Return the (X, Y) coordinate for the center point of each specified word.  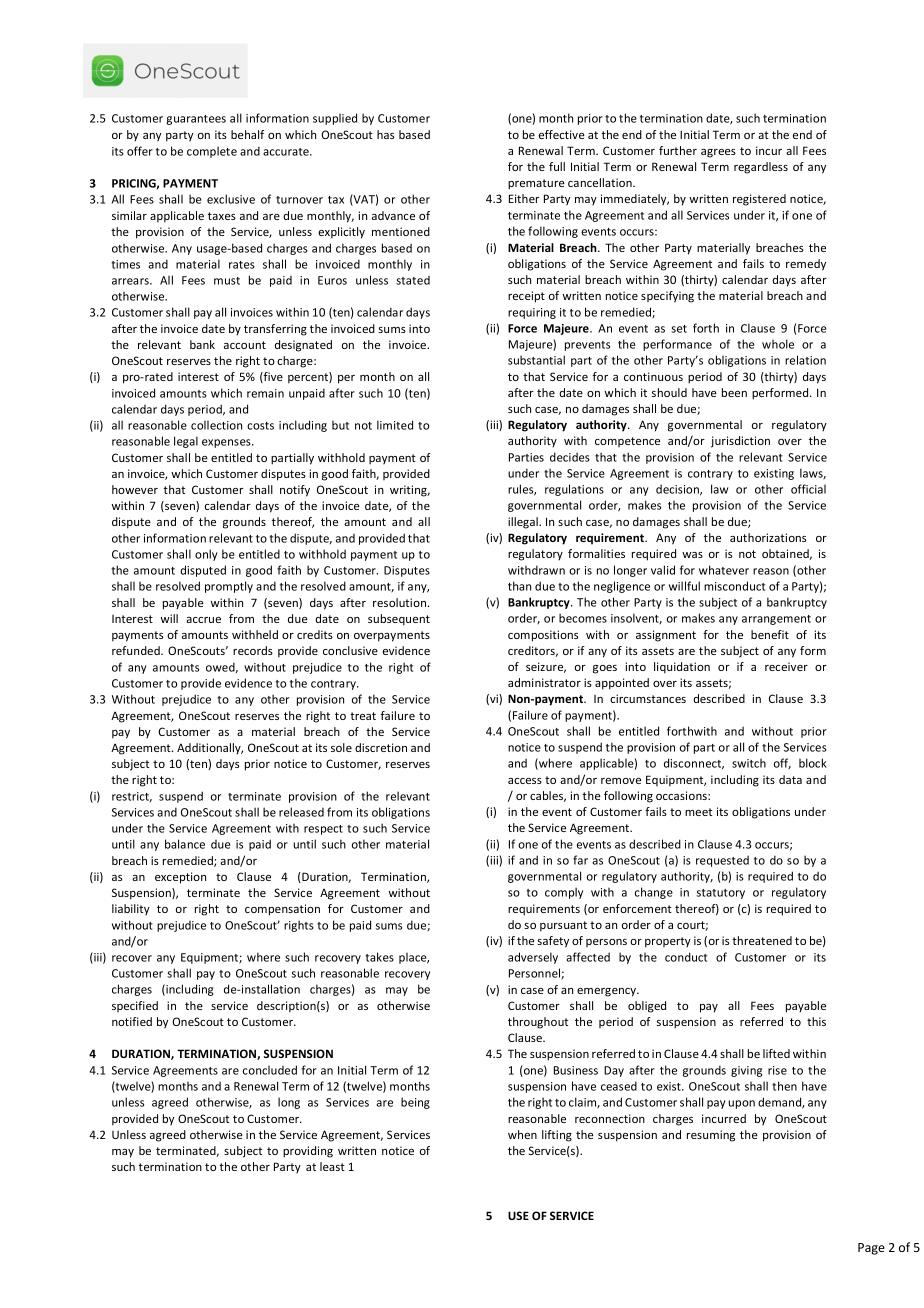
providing (308, 1152)
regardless (761, 168)
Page (871, 1249)
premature (536, 184)
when (522, 1134)
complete (212, 152)
